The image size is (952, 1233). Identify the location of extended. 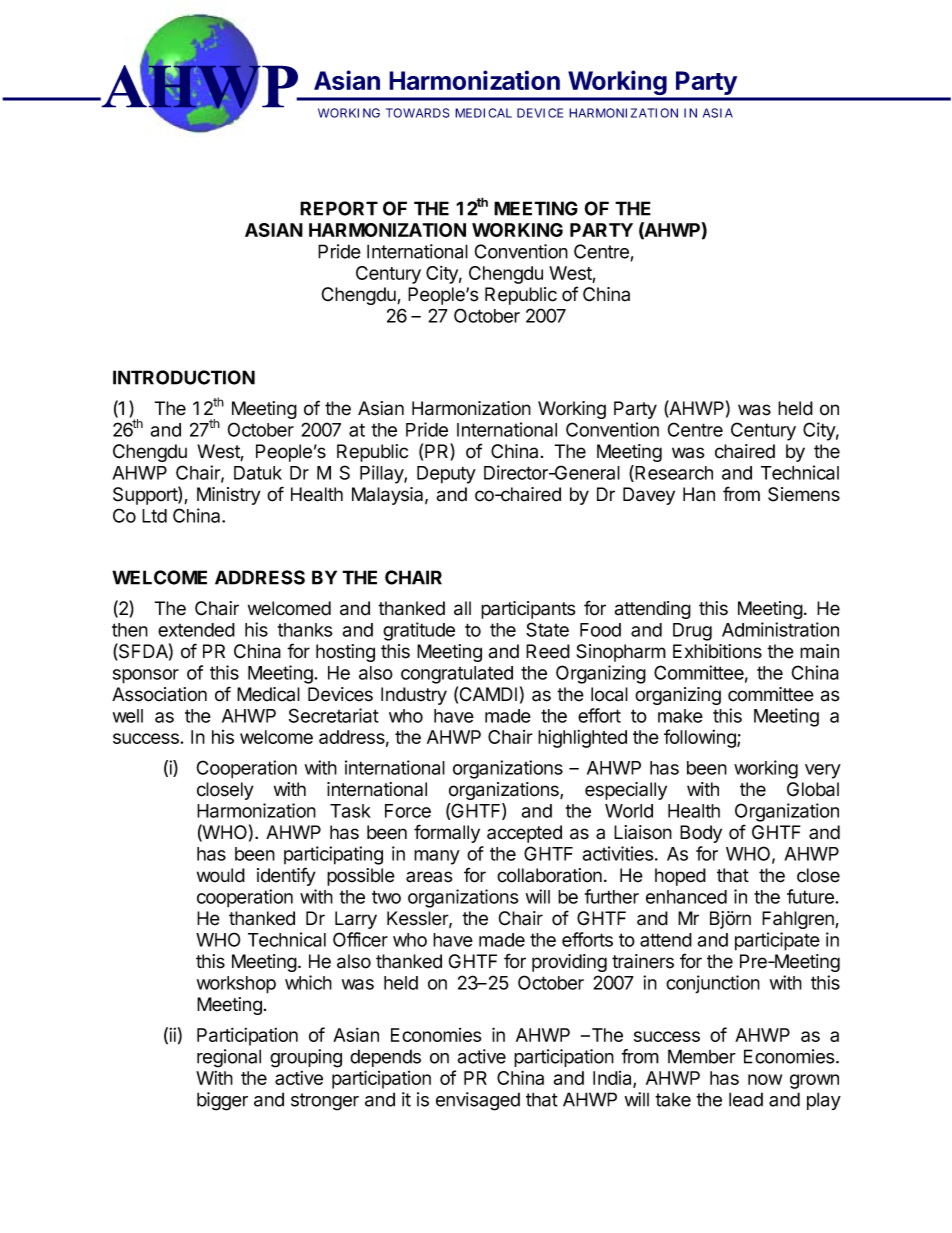
(196, 630).
